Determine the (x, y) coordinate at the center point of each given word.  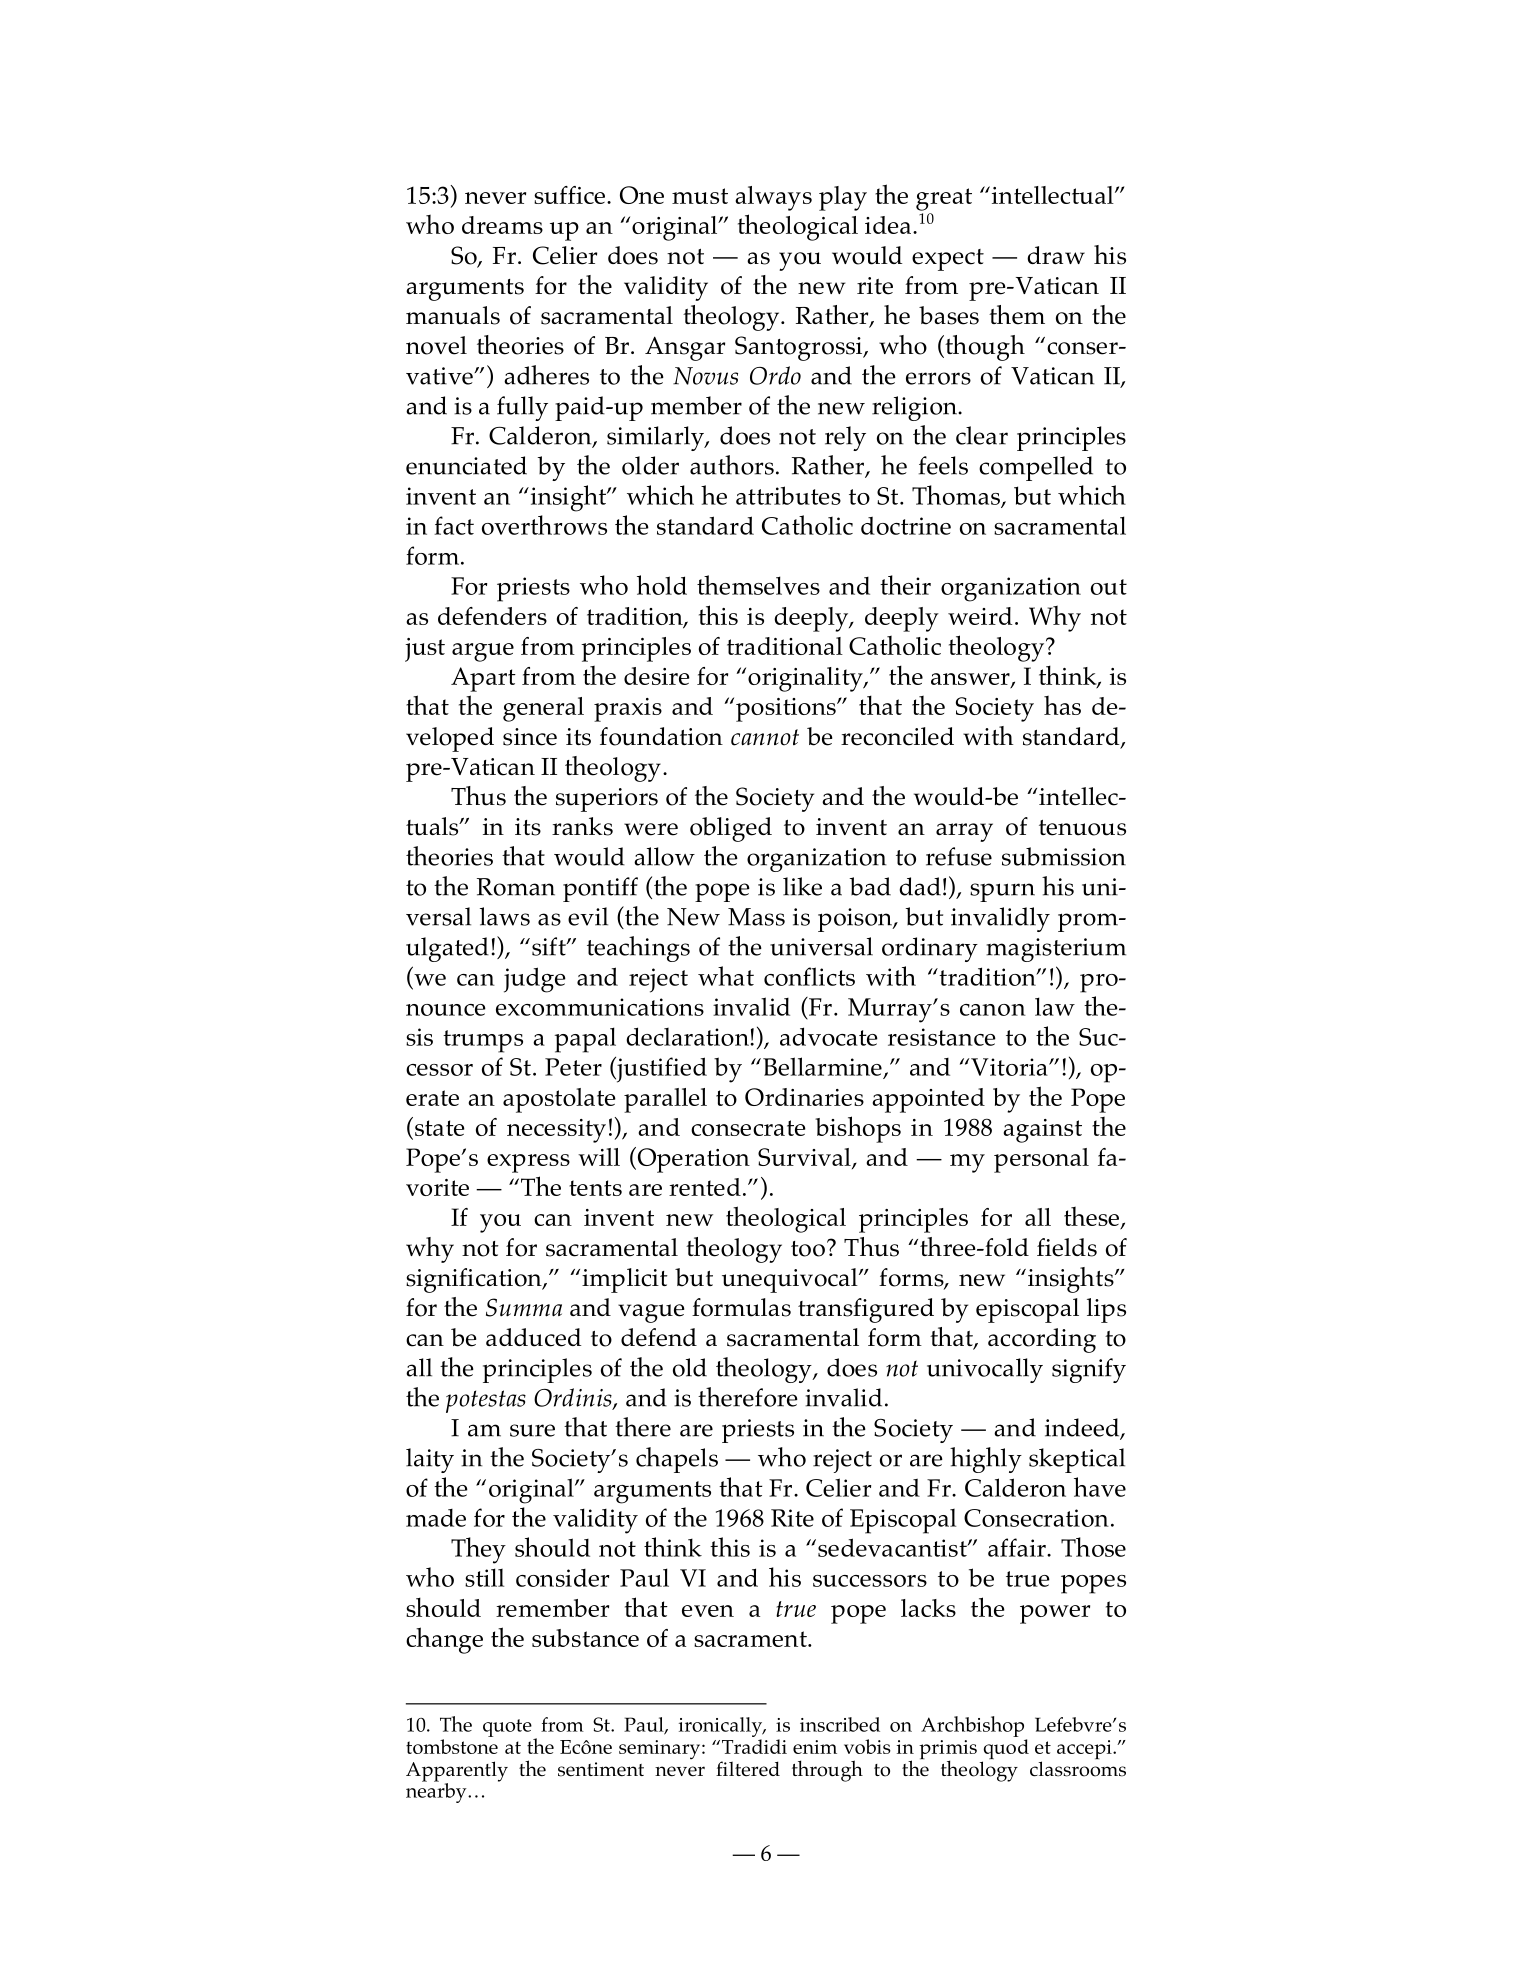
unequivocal (791, 1280)
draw (1056, 255)
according (1042, 1340)
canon (993, 1010)
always (773, 198)
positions (787, 710)
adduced (533, 1337)
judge (535, 980)
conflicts (809, 976)
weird (980, 616)
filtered (748, 1769)
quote (507, 1728)
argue (483, 652)
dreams (502, 225)
